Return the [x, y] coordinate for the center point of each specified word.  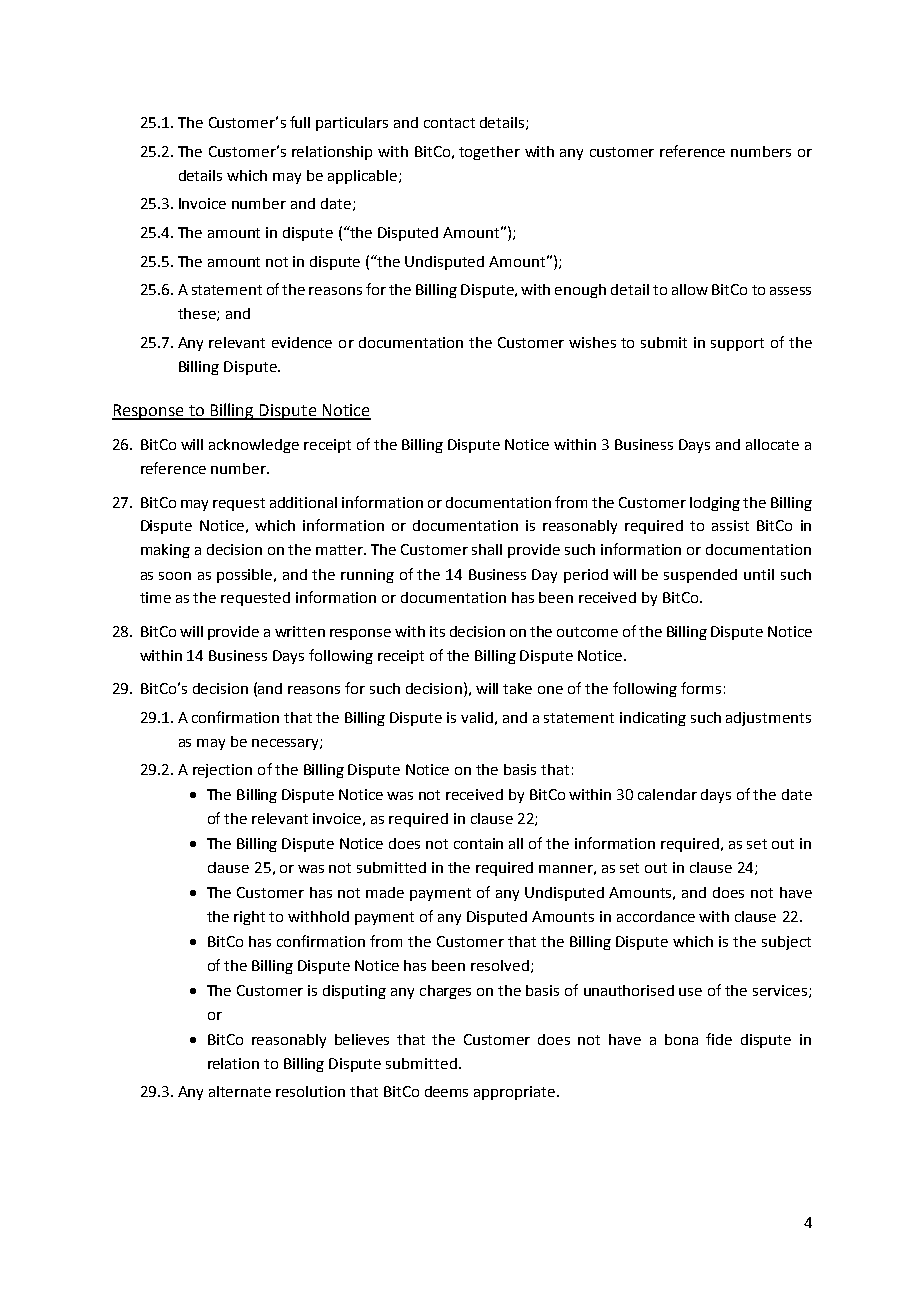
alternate [240, 1091]
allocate [772, 444]
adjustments [768, 719]
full [300, 122]
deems [446, 1091]
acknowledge [254, 446]
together [489, 153]
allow [690, 289]
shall [487, 549]
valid [477, 717]
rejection [222, 771]
